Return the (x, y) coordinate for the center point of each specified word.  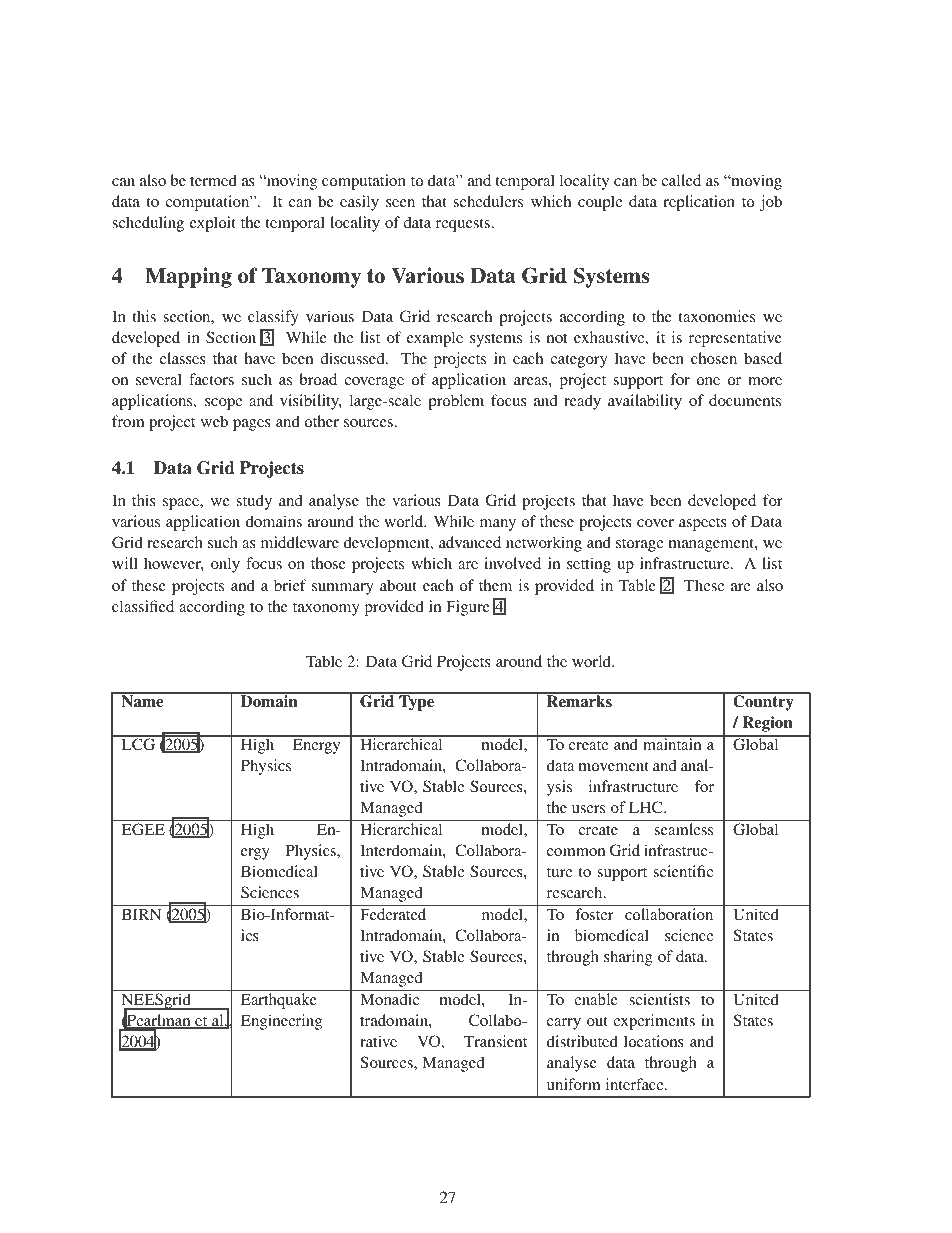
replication (699, 203)
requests (464, 225)
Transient (495, 1041)
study (254, 502)
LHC (647, 807)
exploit (213, 224)
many (498, 525)
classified (143, 606)
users (588, 809)
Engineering (281, 1022)
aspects (703, 524)
